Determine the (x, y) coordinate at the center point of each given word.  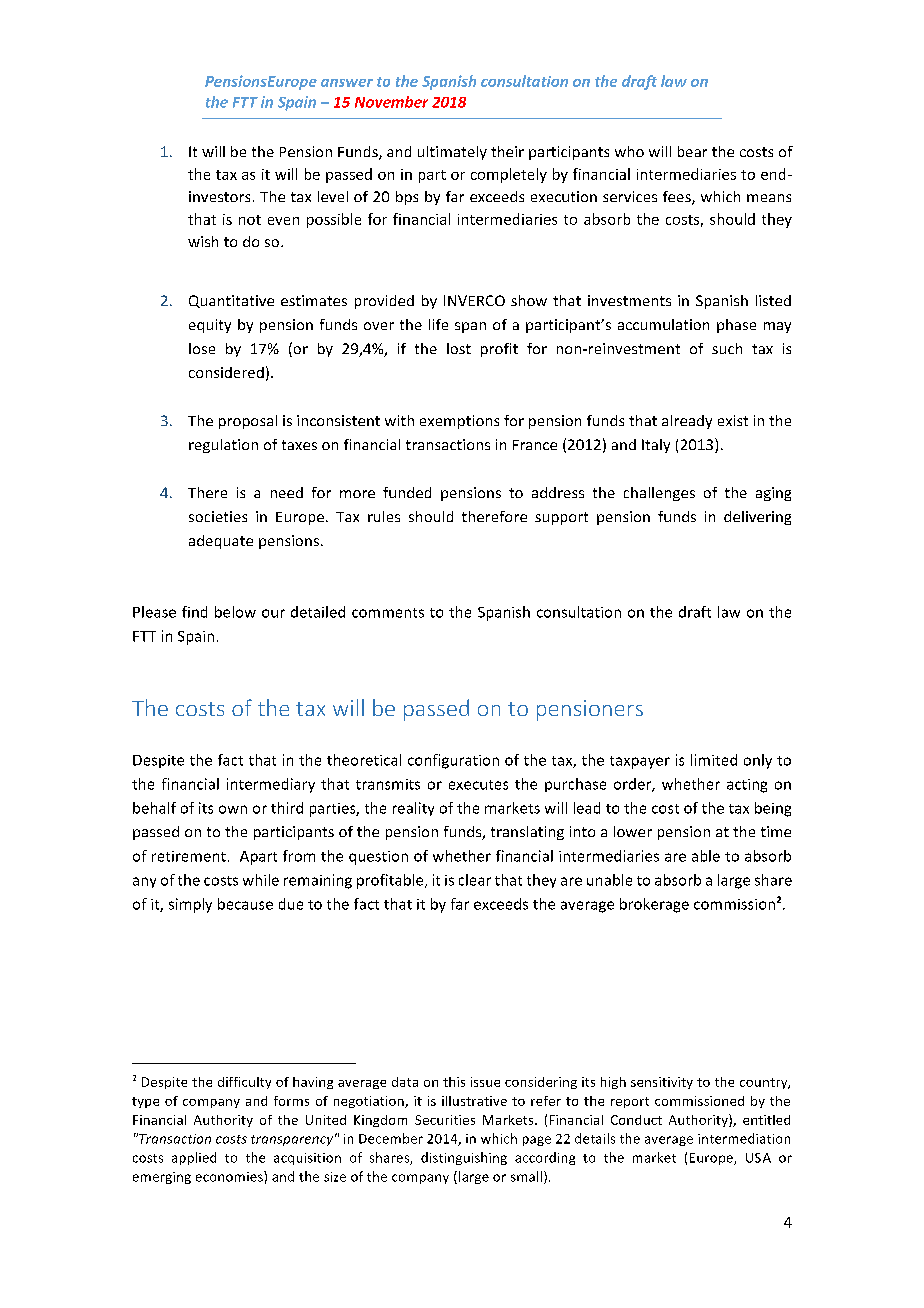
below (235, 612)
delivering (757, 518)
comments (388, 613)
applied (194, 1158)
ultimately (452, 153)
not (250, 220)
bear (692, 151)
